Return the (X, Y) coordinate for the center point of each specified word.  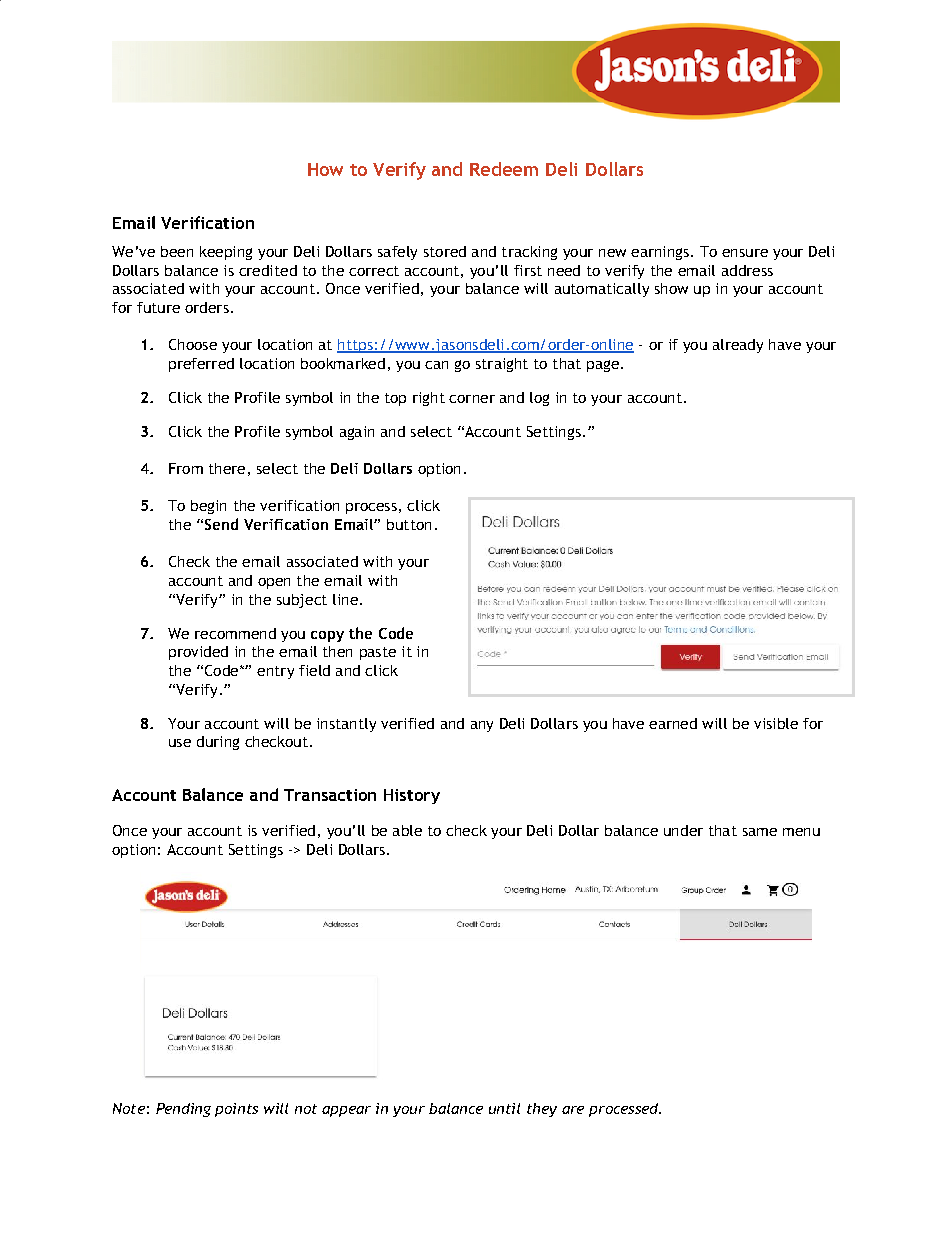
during (218, 743)
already (738, 346)
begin (208, 507)
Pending (183, 1110)
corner (472, 399)
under (683, 830)
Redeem (504, 169)
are (573, 1110)
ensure (745, 253)
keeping (226, 253)
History (412, 796)
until (504, 1108)
